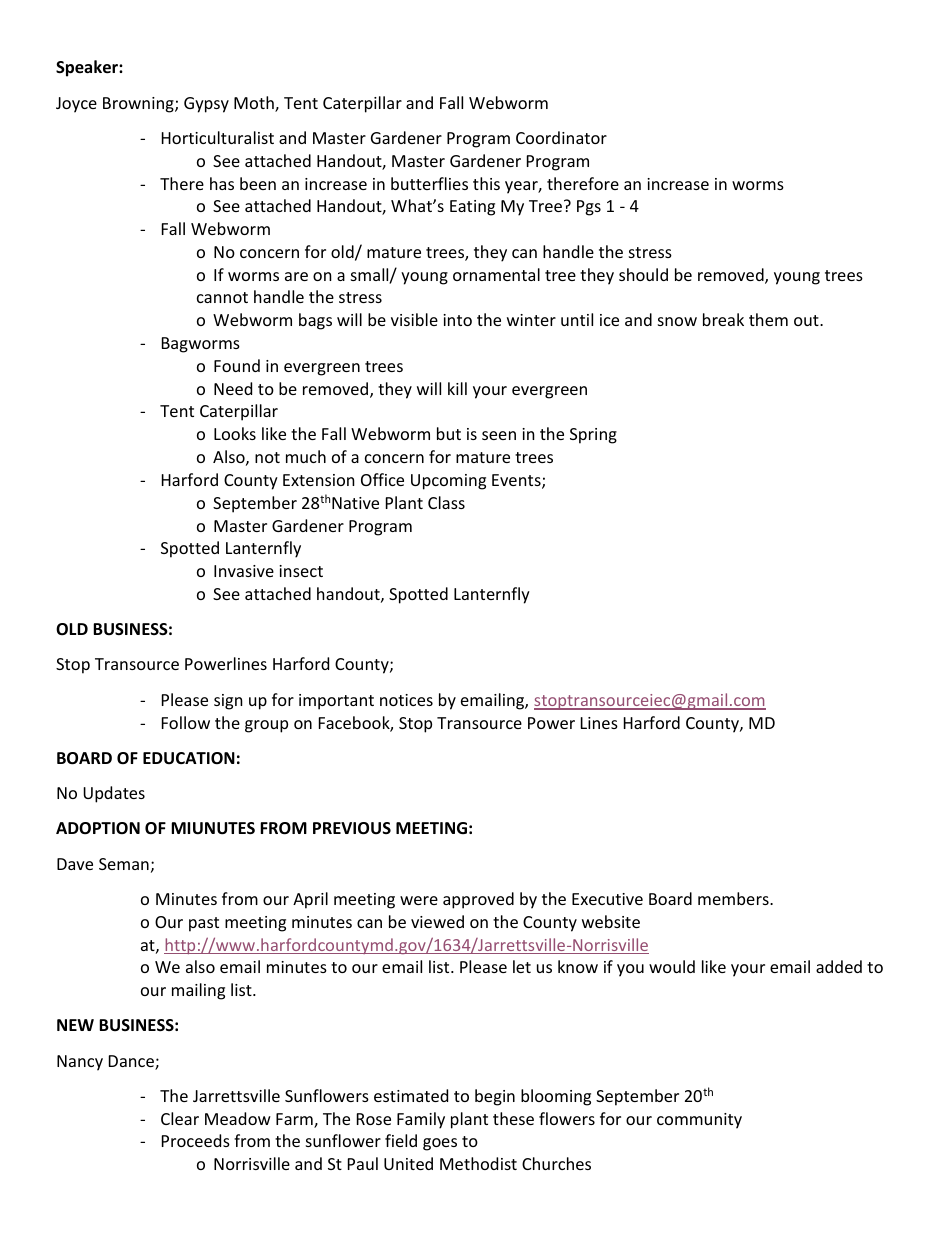 This document has width=952, height=1233. What do you see at coordinates (180, 1118) in the document?
I see `Clear` at bounding box center [180, 1118].
